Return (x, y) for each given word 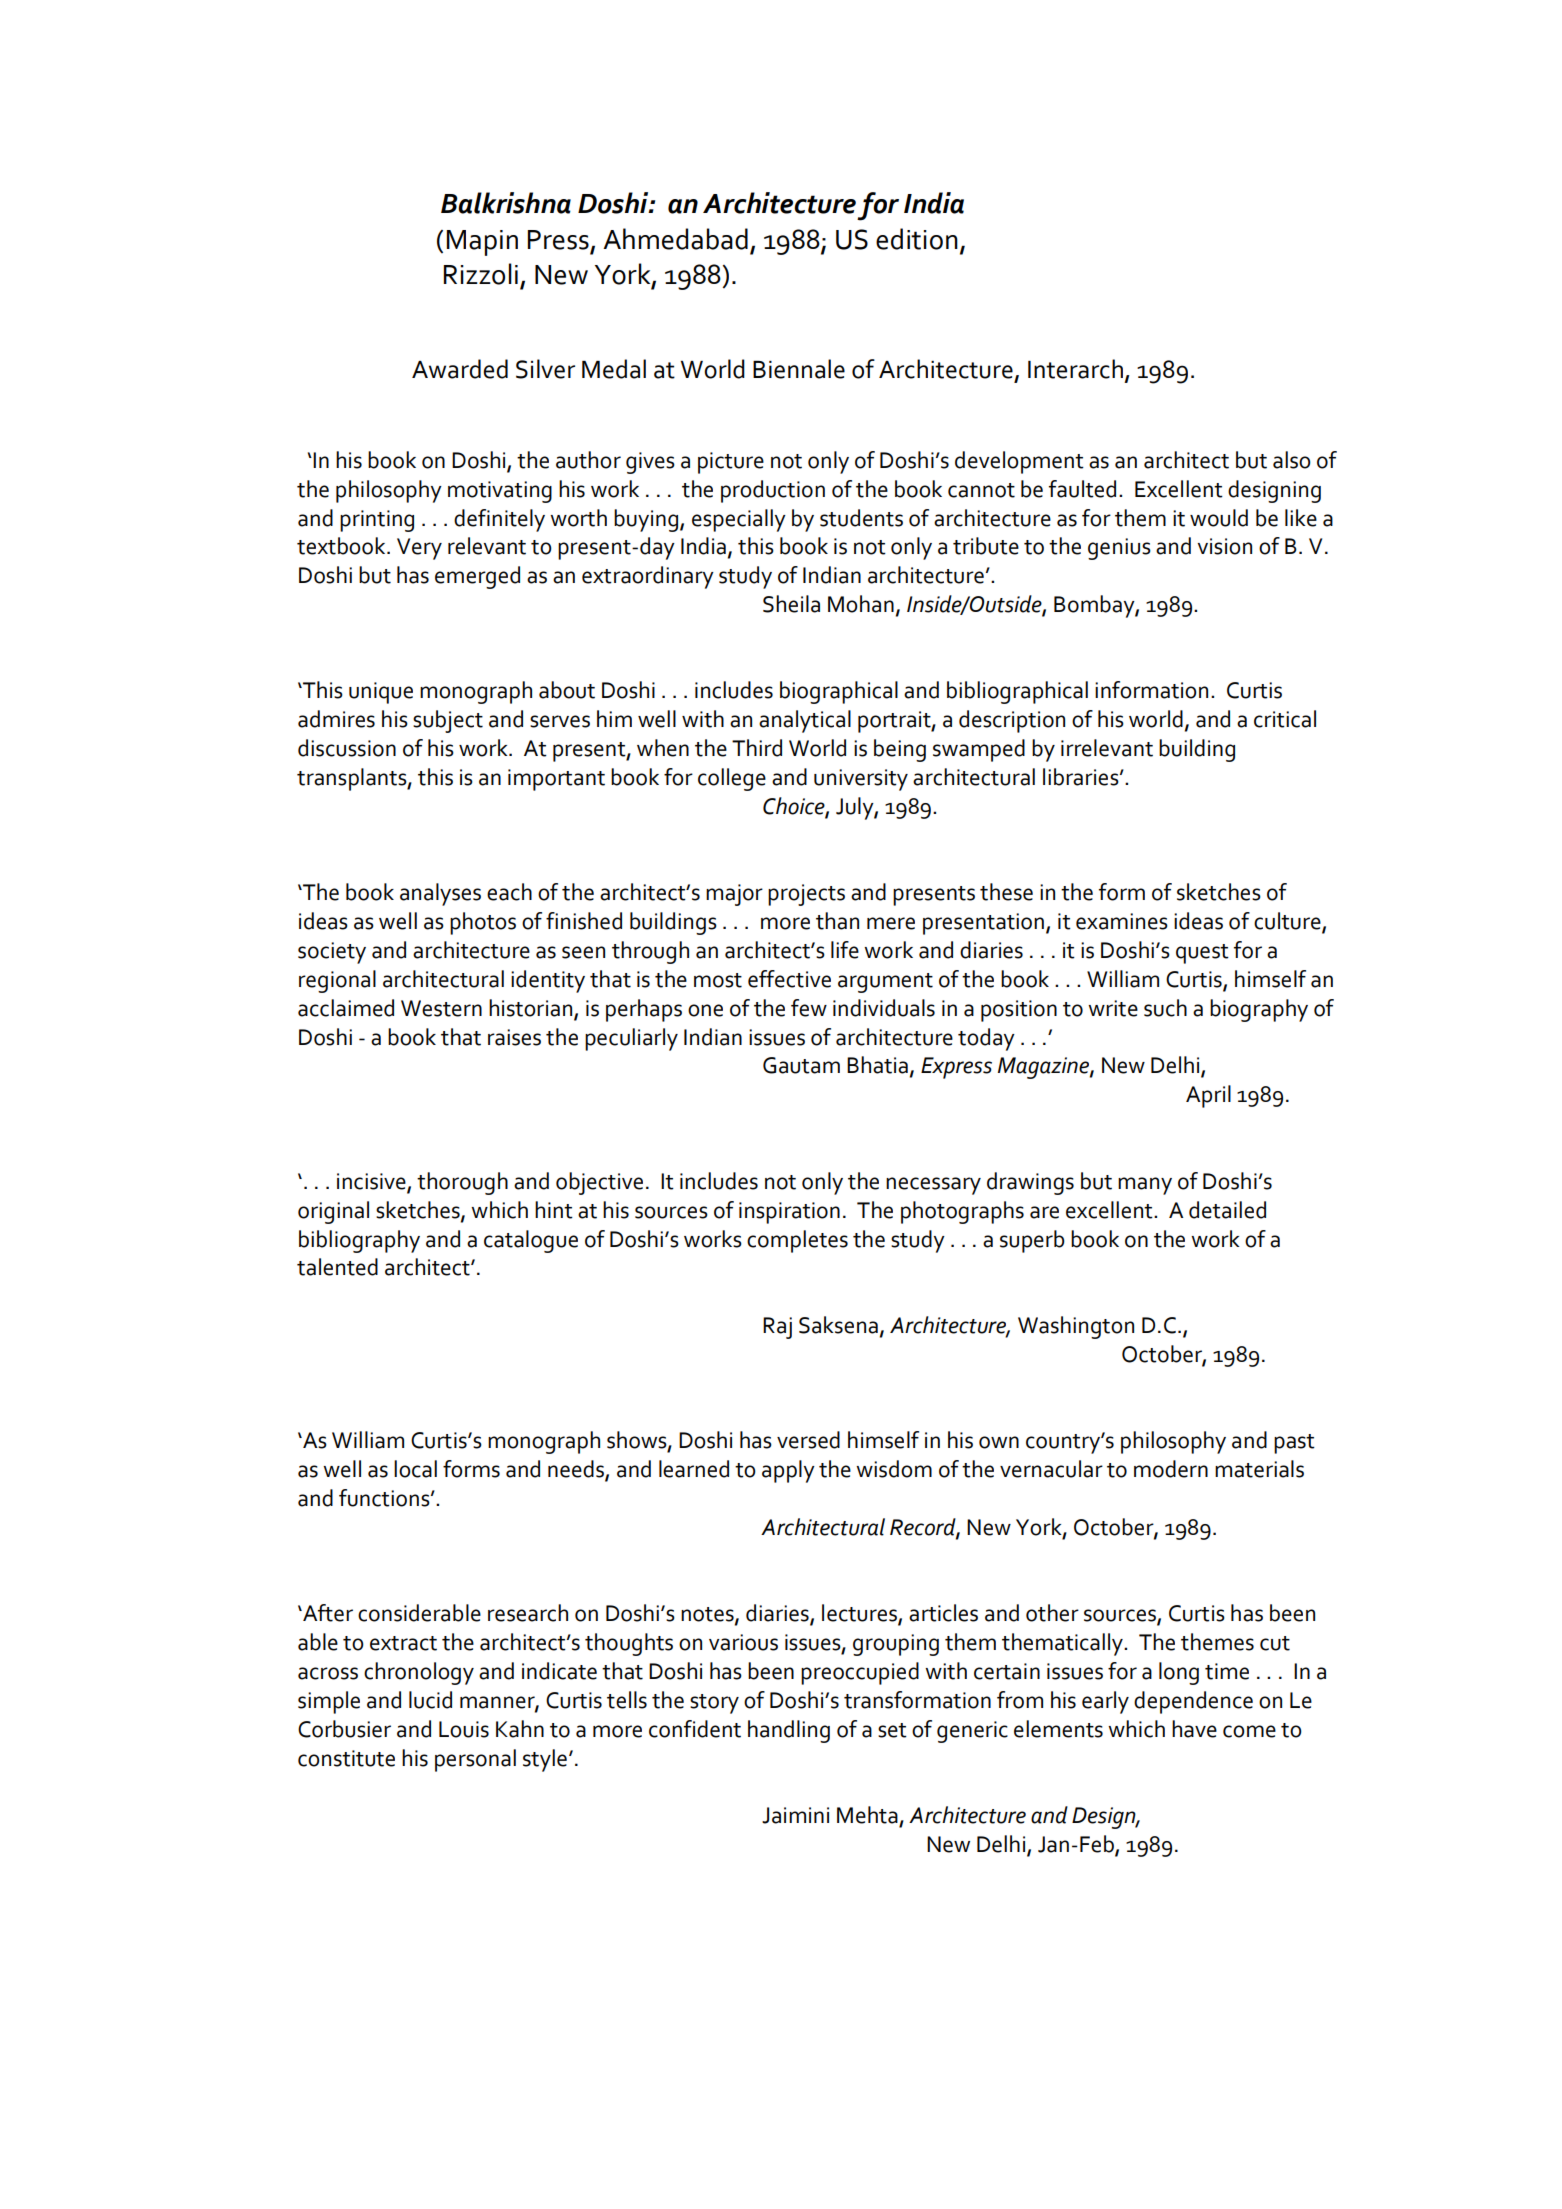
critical (1285, 719)
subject (448, 721)
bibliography (359, 1241)
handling (789, 1731)
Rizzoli (481, 274)
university (861, 780)
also (1292, 460)
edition (917, 239)
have (1194, 1729)
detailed (1227, 1210)
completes (797, 1241)
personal (475, 1760)
